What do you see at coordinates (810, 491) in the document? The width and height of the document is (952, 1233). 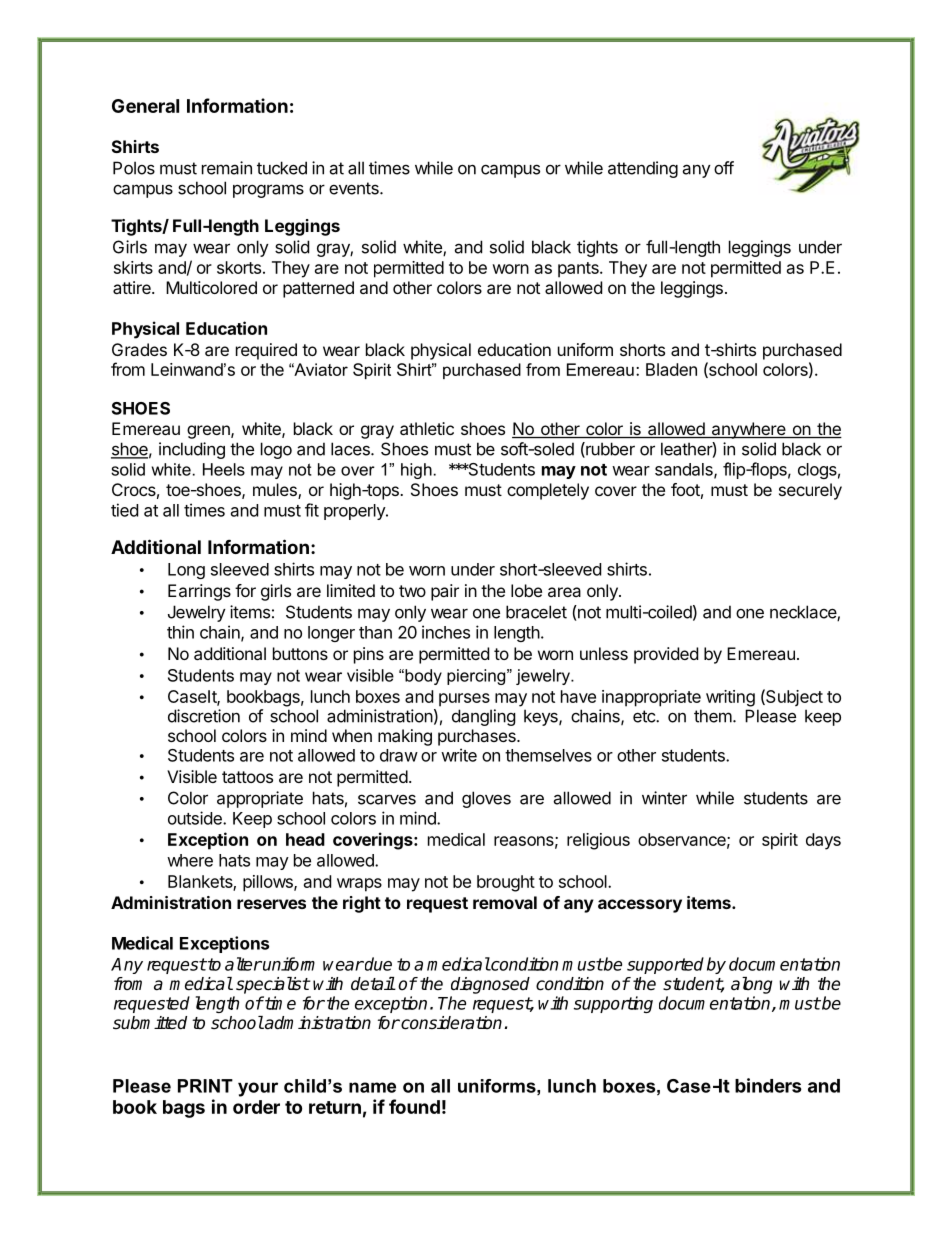 I see `securely` at bounding box center [810, 491].
